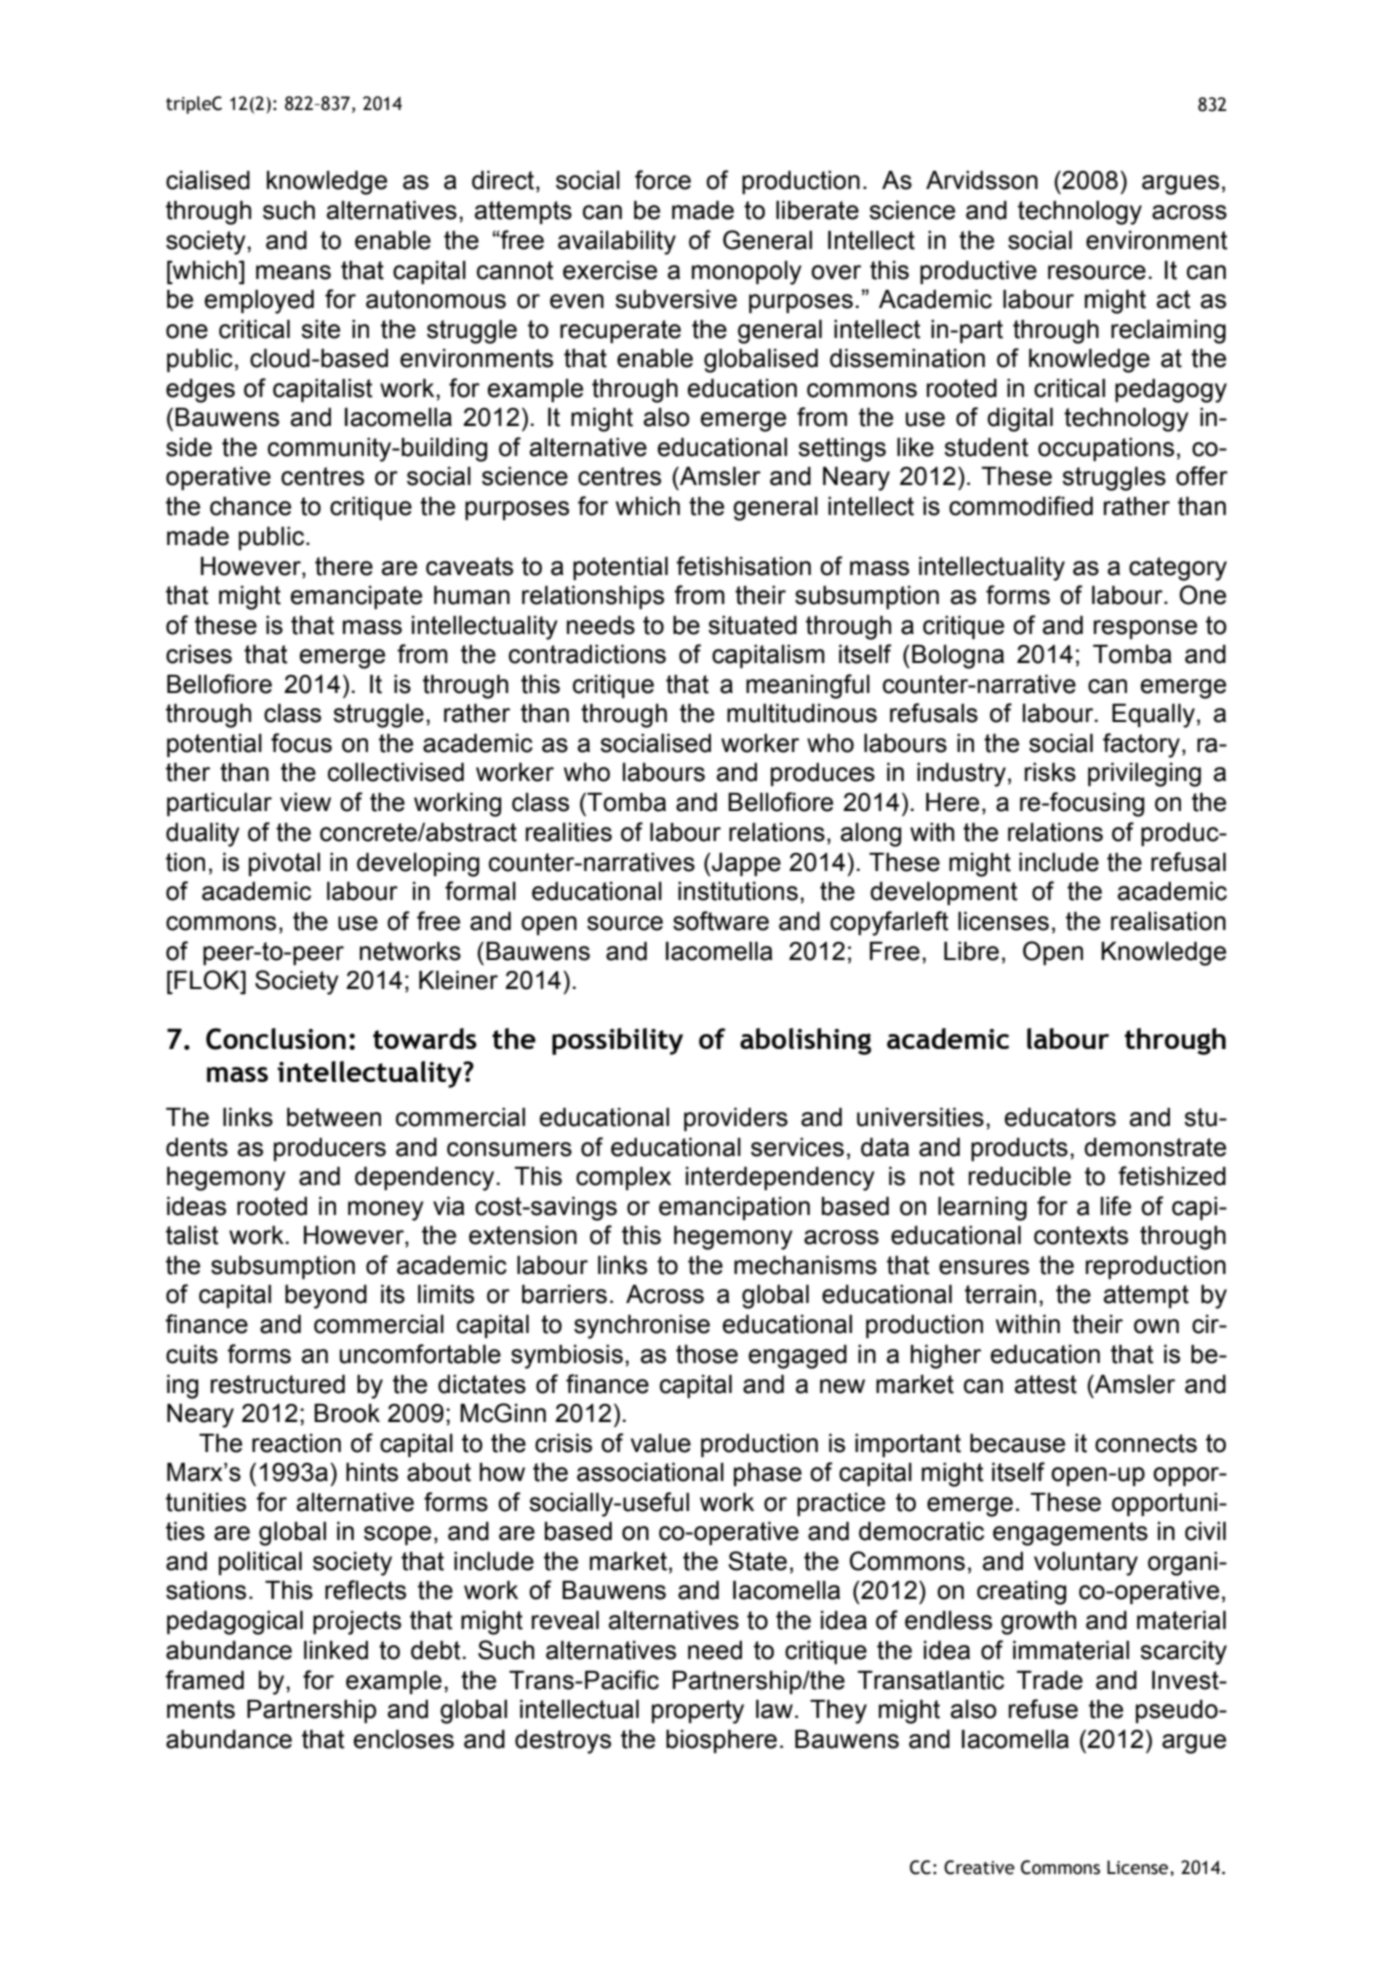 The height and width of the screenshot is (1971, 1393). Describe the element at coordinates (293, 272) in the screenshot. I see `means` at that location.
